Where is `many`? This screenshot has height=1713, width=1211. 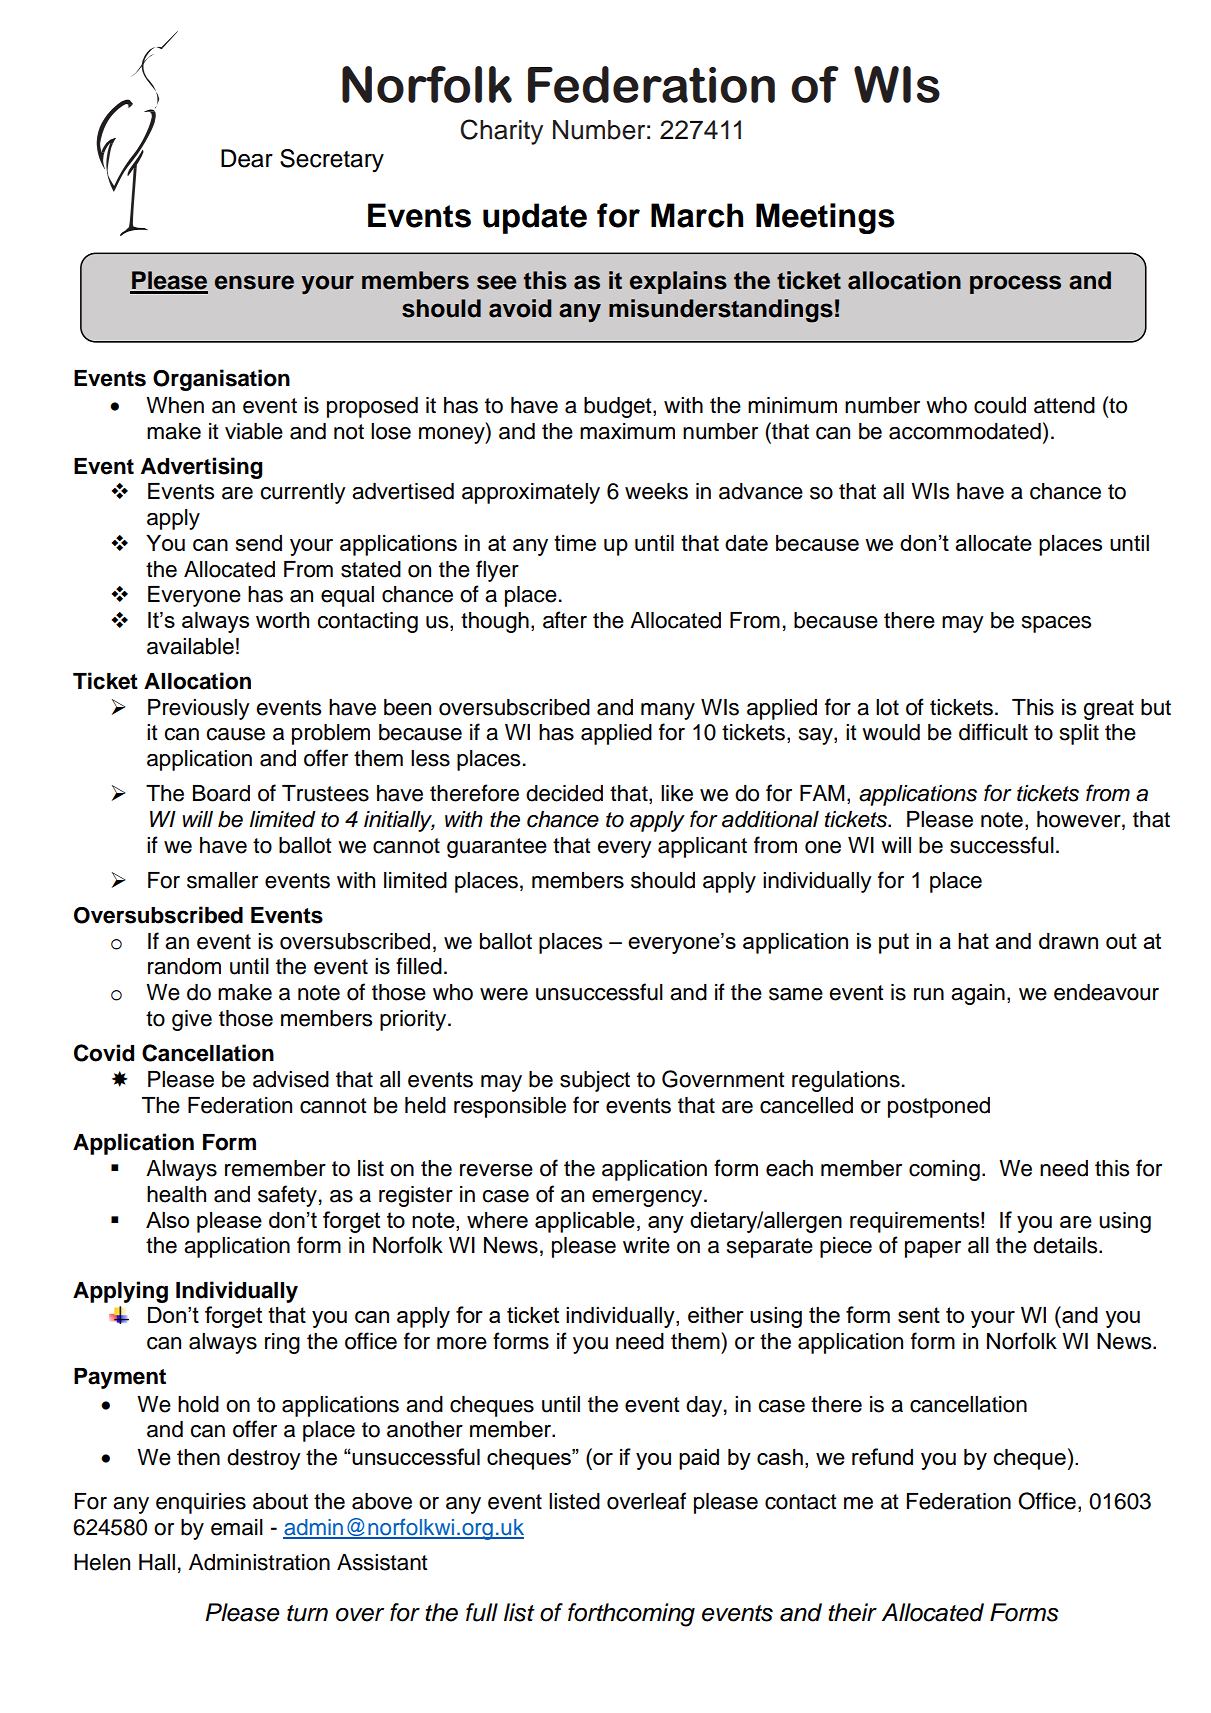
many is located at coordinates (668, 711).
